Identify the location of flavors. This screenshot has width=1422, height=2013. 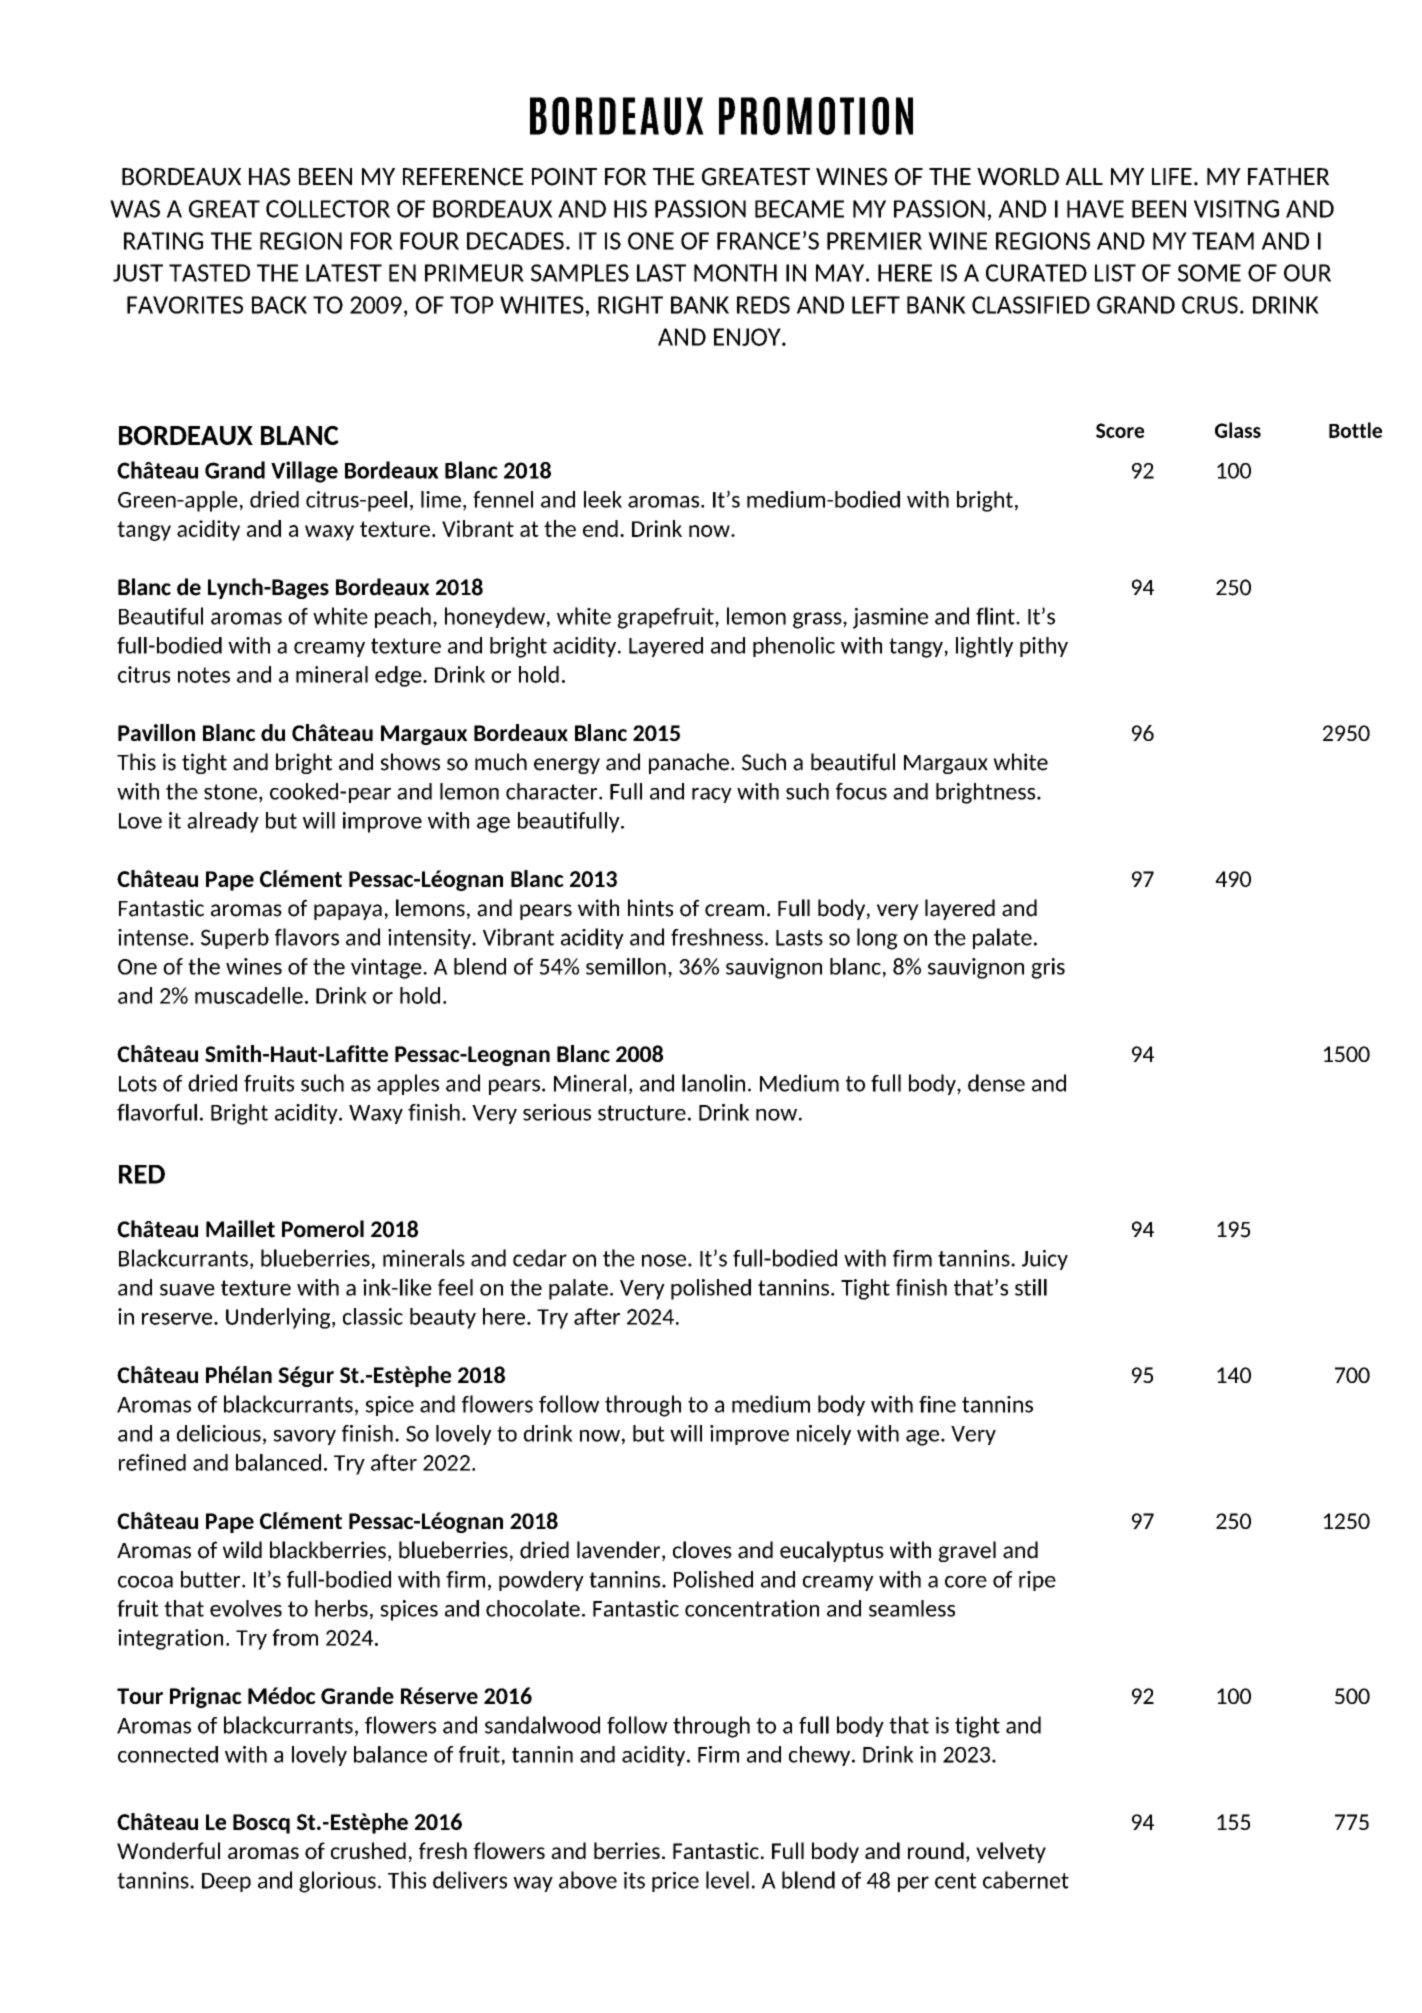
(307, 937).
